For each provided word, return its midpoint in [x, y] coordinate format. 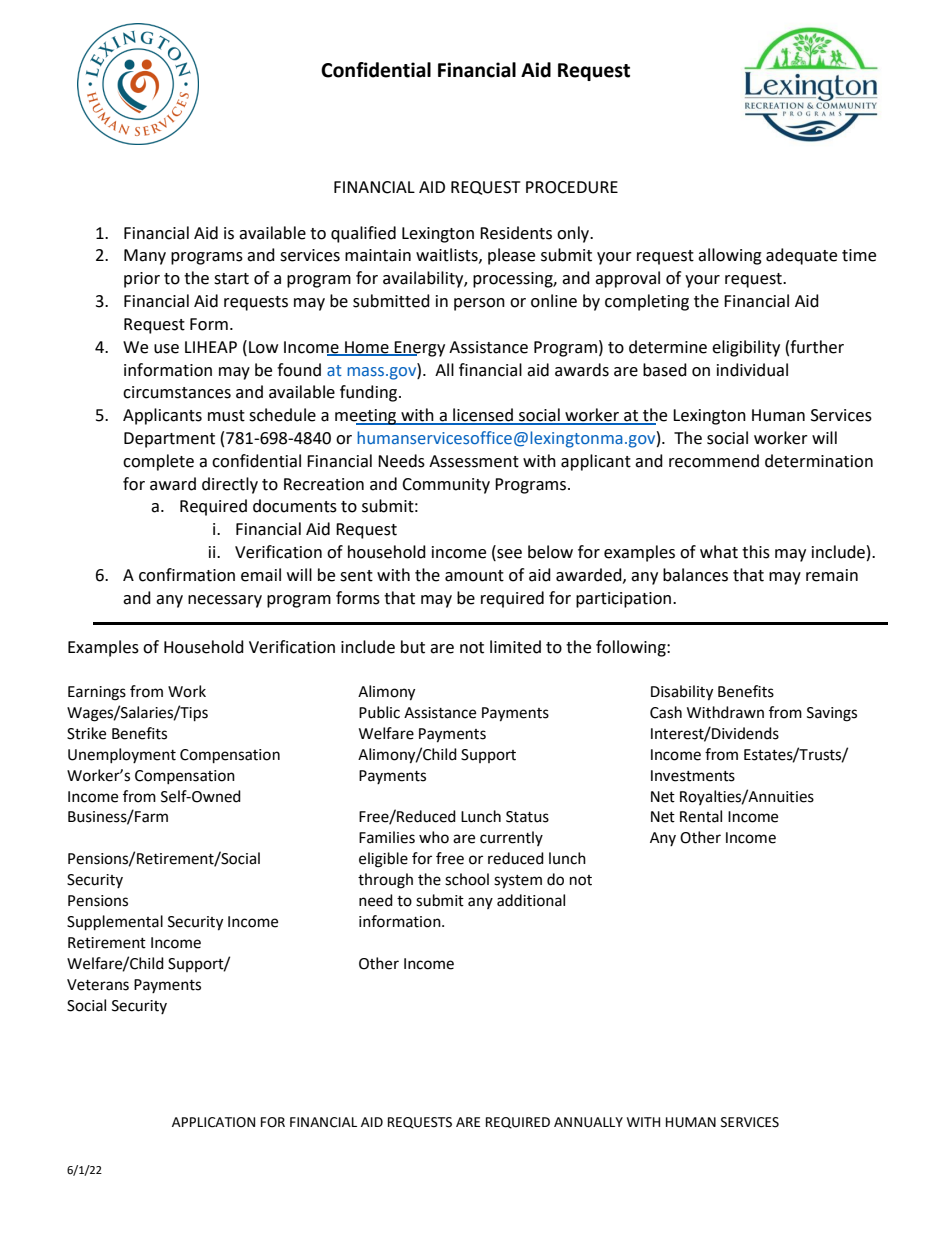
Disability [682, 693]
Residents [516, 233]
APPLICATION [213, 1122]
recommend [714, 461]
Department [169, 440]
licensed [483, 416]
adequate [801, 256]
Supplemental [115, 923]
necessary [225, 601]
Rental [701, 816]
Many [145, 257]
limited [515, 647]
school [467, 879]
